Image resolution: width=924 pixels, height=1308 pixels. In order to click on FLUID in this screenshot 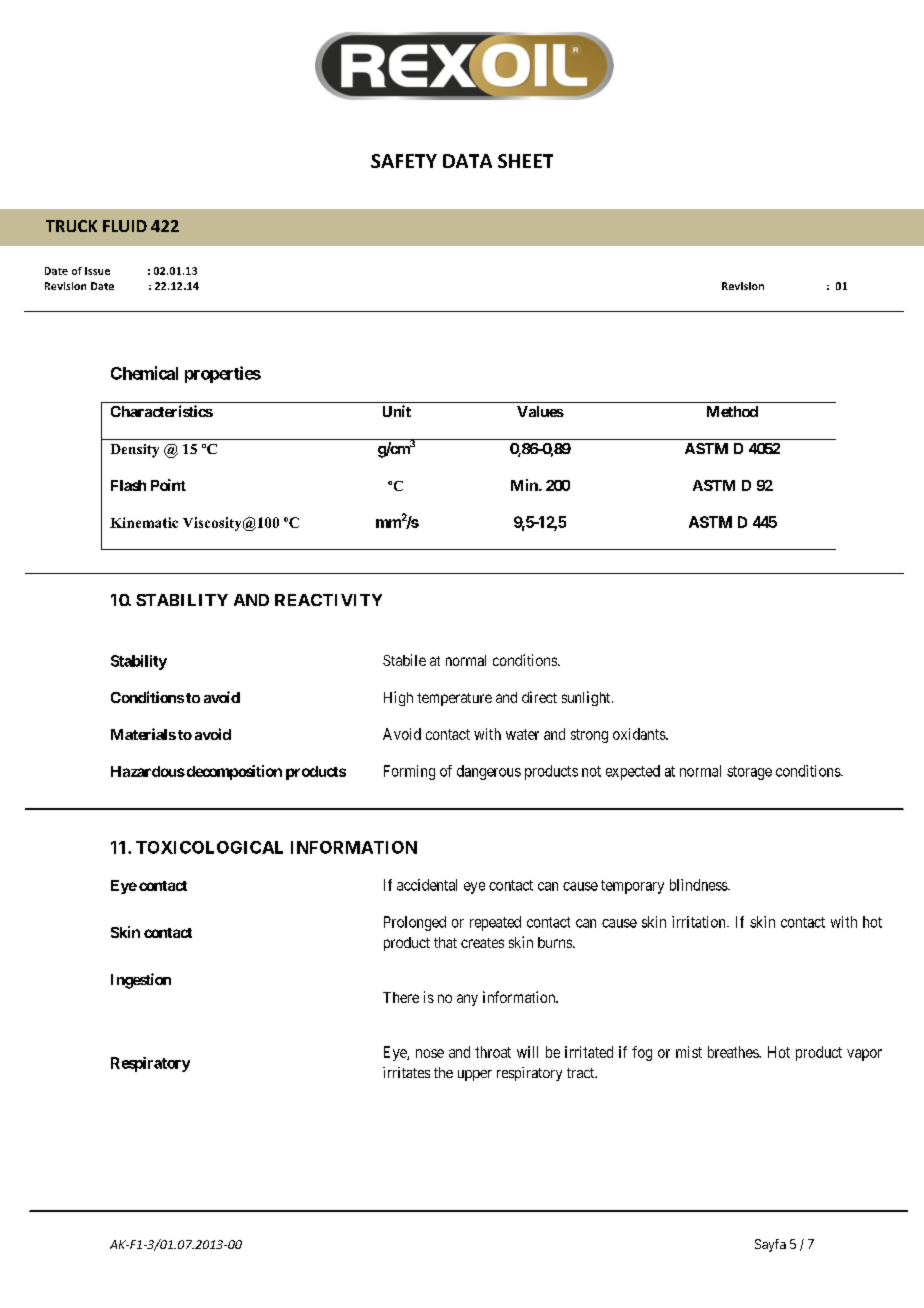, I will do `click(125, 226)`.
